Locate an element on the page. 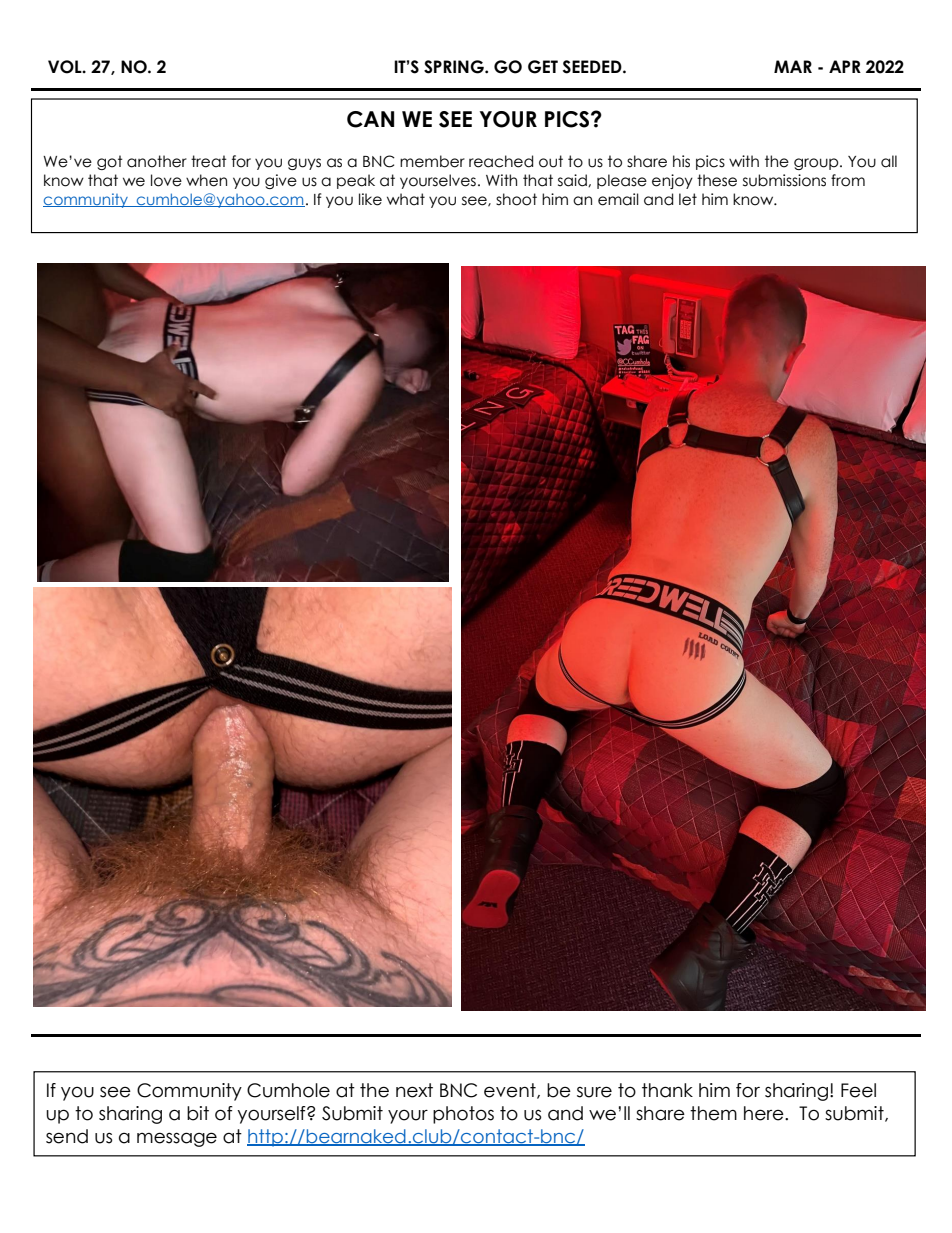 Image resolution: width=952 pixels, height=1233 pixels. MAR is located at coordinates (793, 66).
